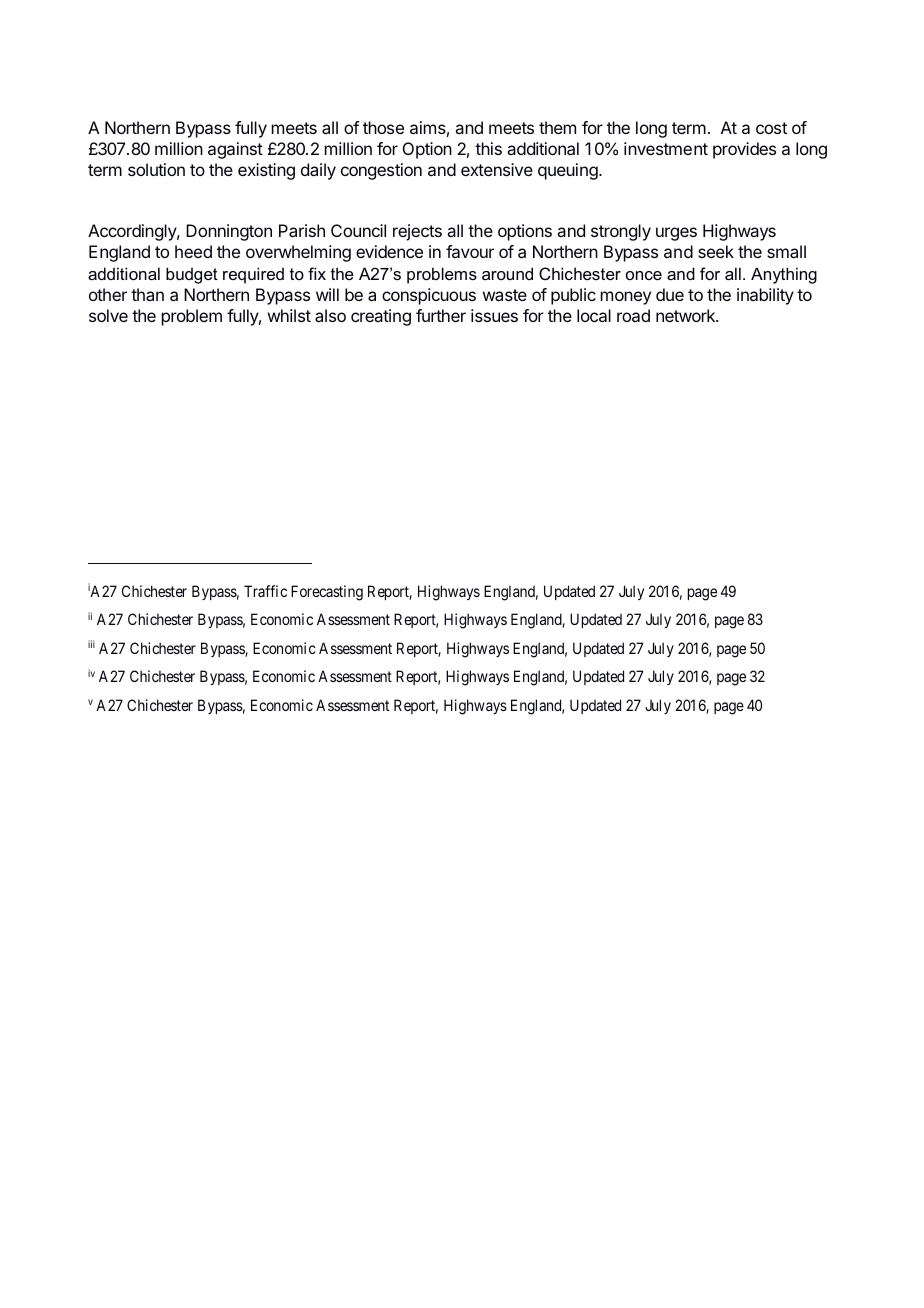 This screenshot has width=924, height=1308. I want to click on Forecasting, so click(327, 593).
